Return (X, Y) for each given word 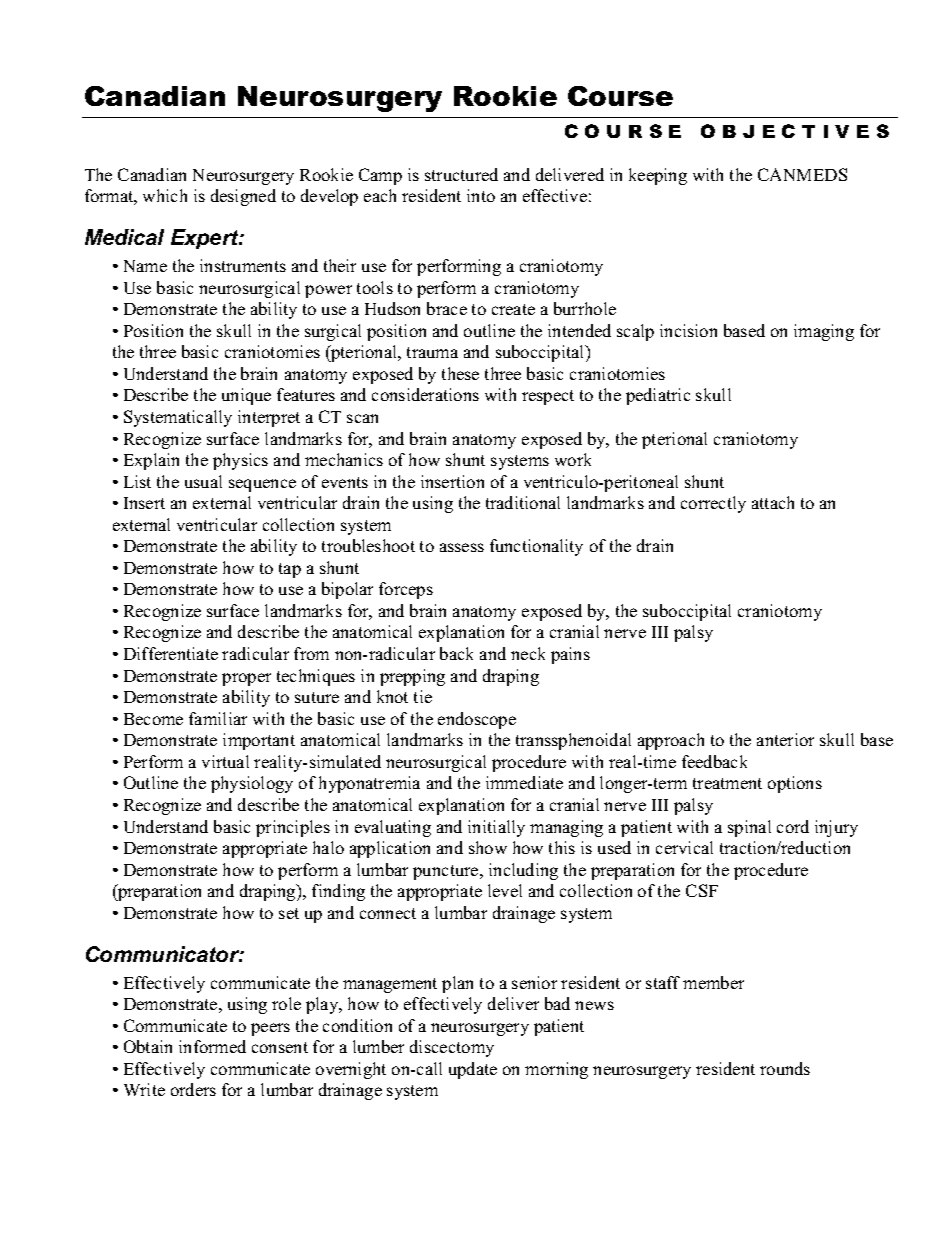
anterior (785, 739)
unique (246, 396)
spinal (749, 828)
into (481, 195)
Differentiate (171, 653)
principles (293, 828)
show (488, 847)
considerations (425, 394)
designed (243, 197)
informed (212, 1046)
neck (528, 653)
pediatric (658, 396)
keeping (658, 176)
